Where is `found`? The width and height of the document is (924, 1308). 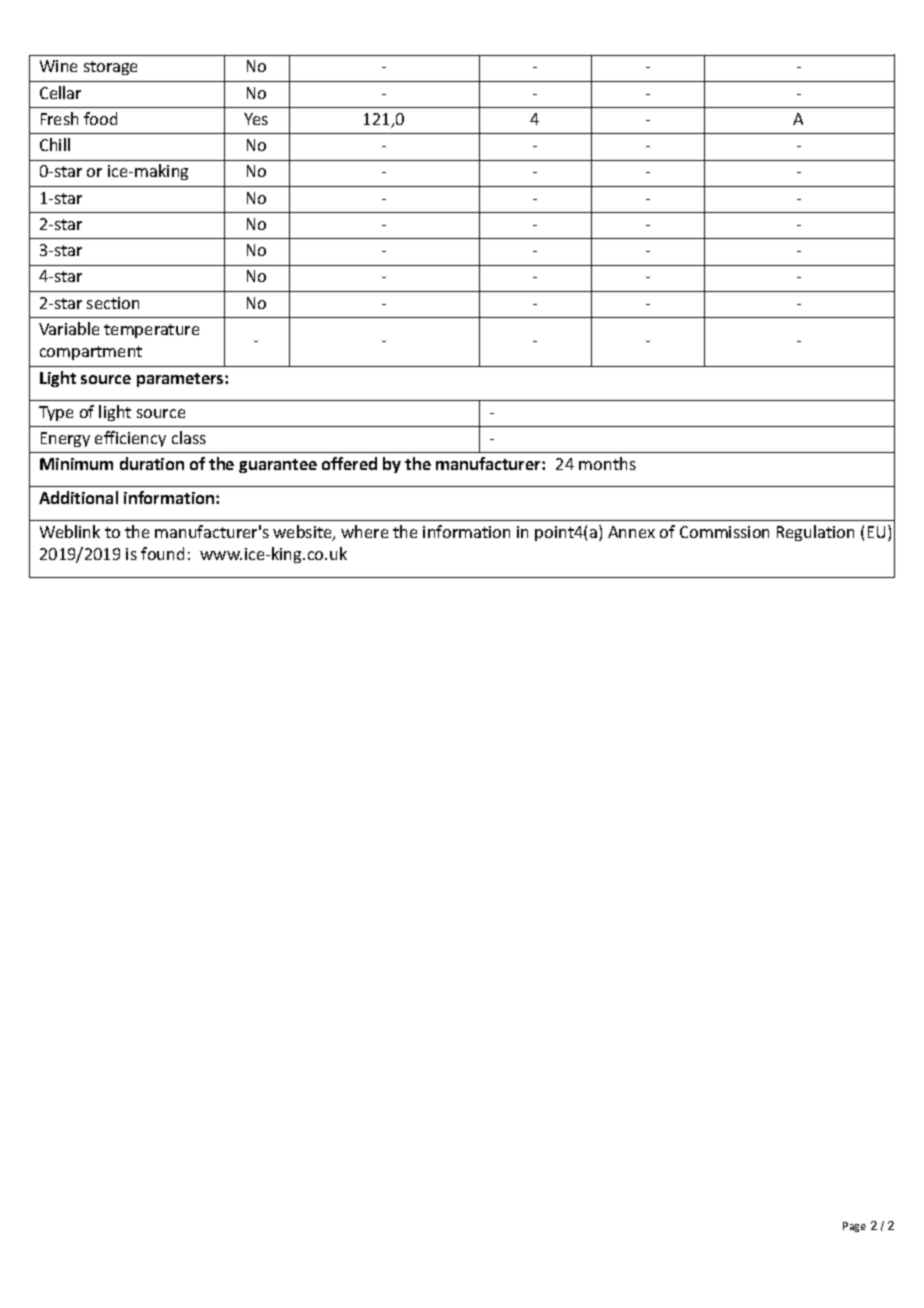
found is located at coordinates (162, 553).
